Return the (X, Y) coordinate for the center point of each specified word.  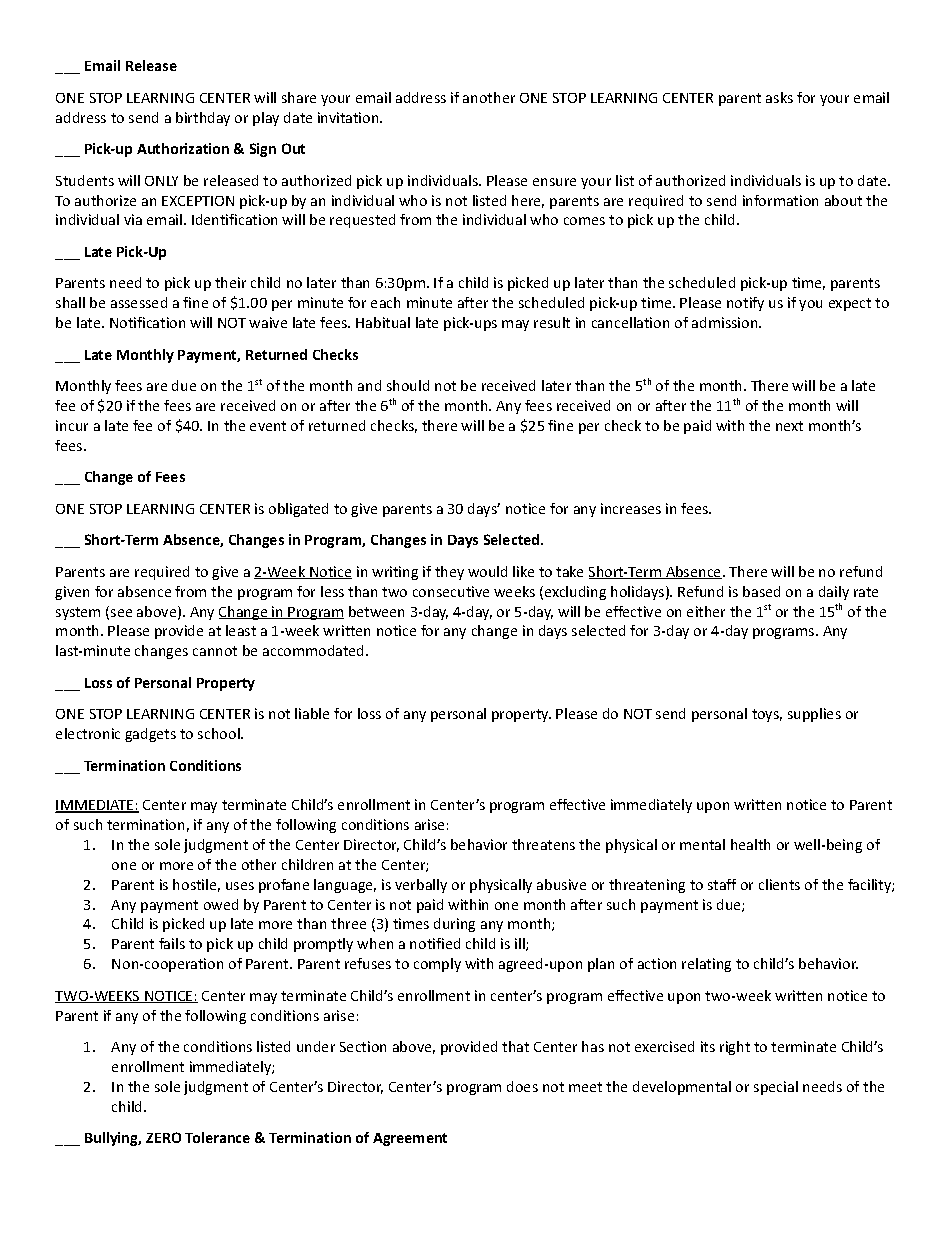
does (522, 1086)
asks (779, 97)
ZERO (163, 1137)
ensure (554, 182)
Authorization (183, 148)
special (776, 1088)
